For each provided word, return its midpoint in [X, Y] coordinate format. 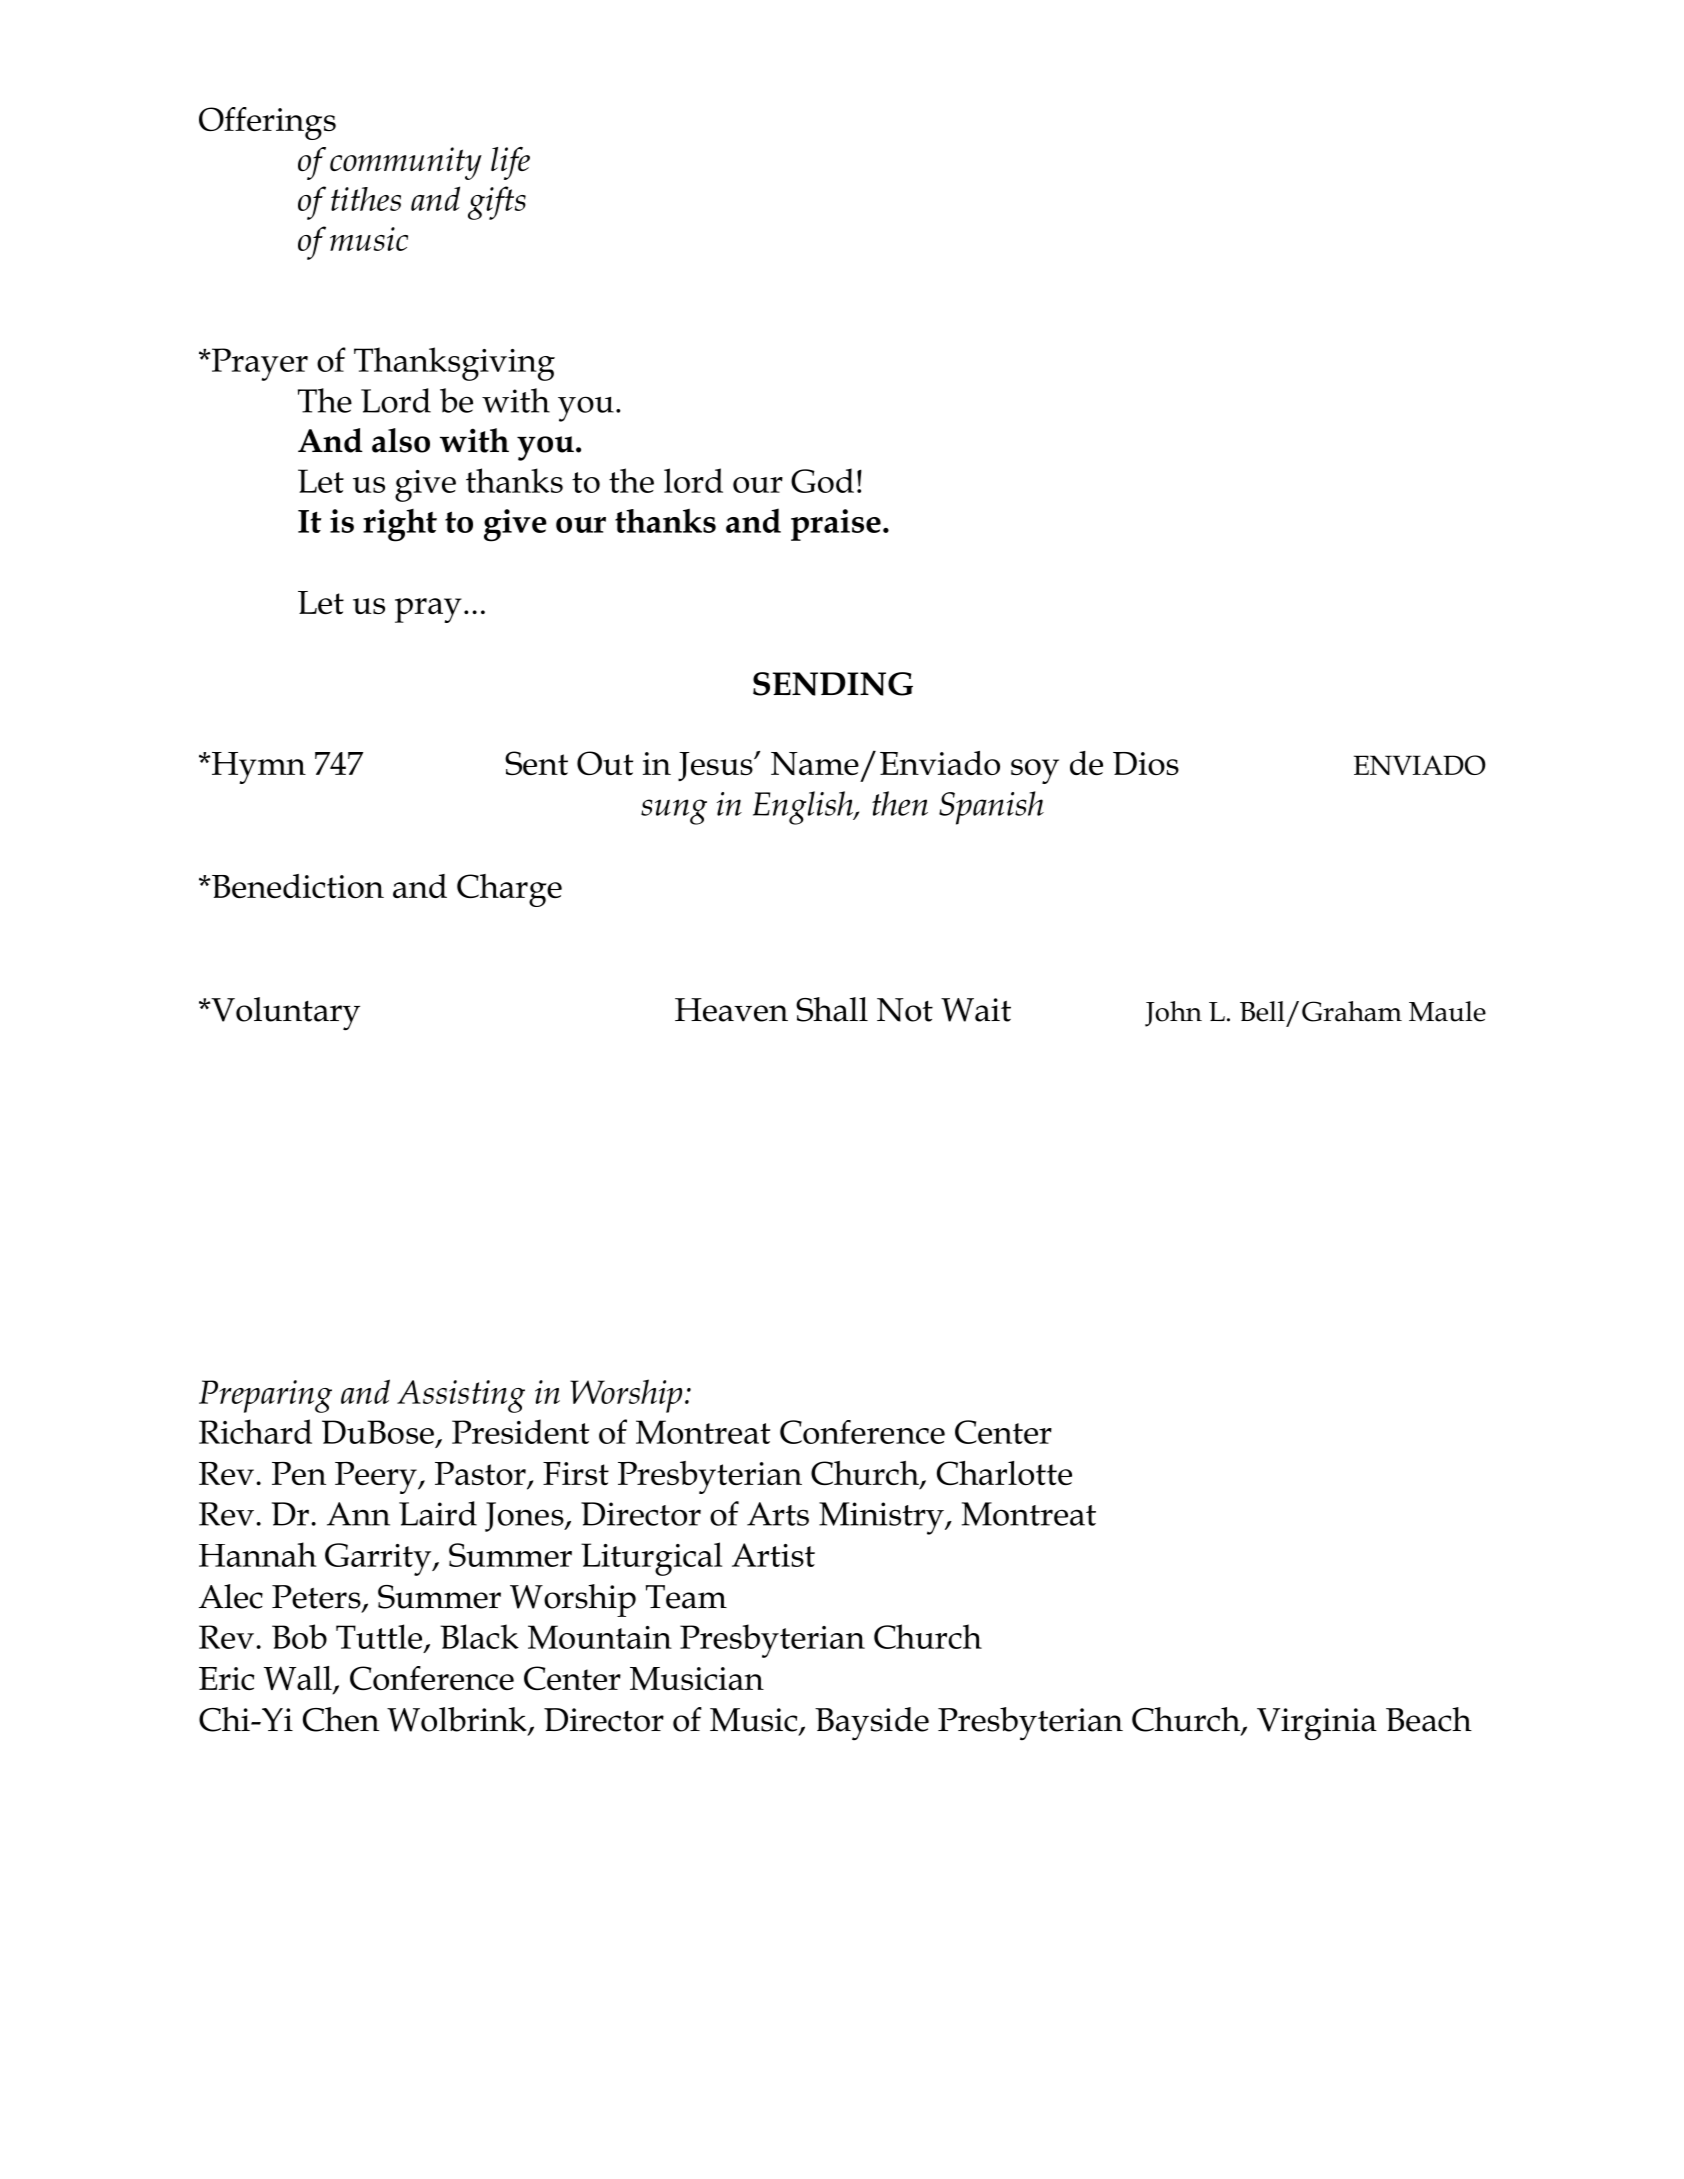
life [510, 163]
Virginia [1317, 1724]
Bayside [872, 1723]
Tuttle [380, 1637]
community [406, 163]
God [822, 480]
